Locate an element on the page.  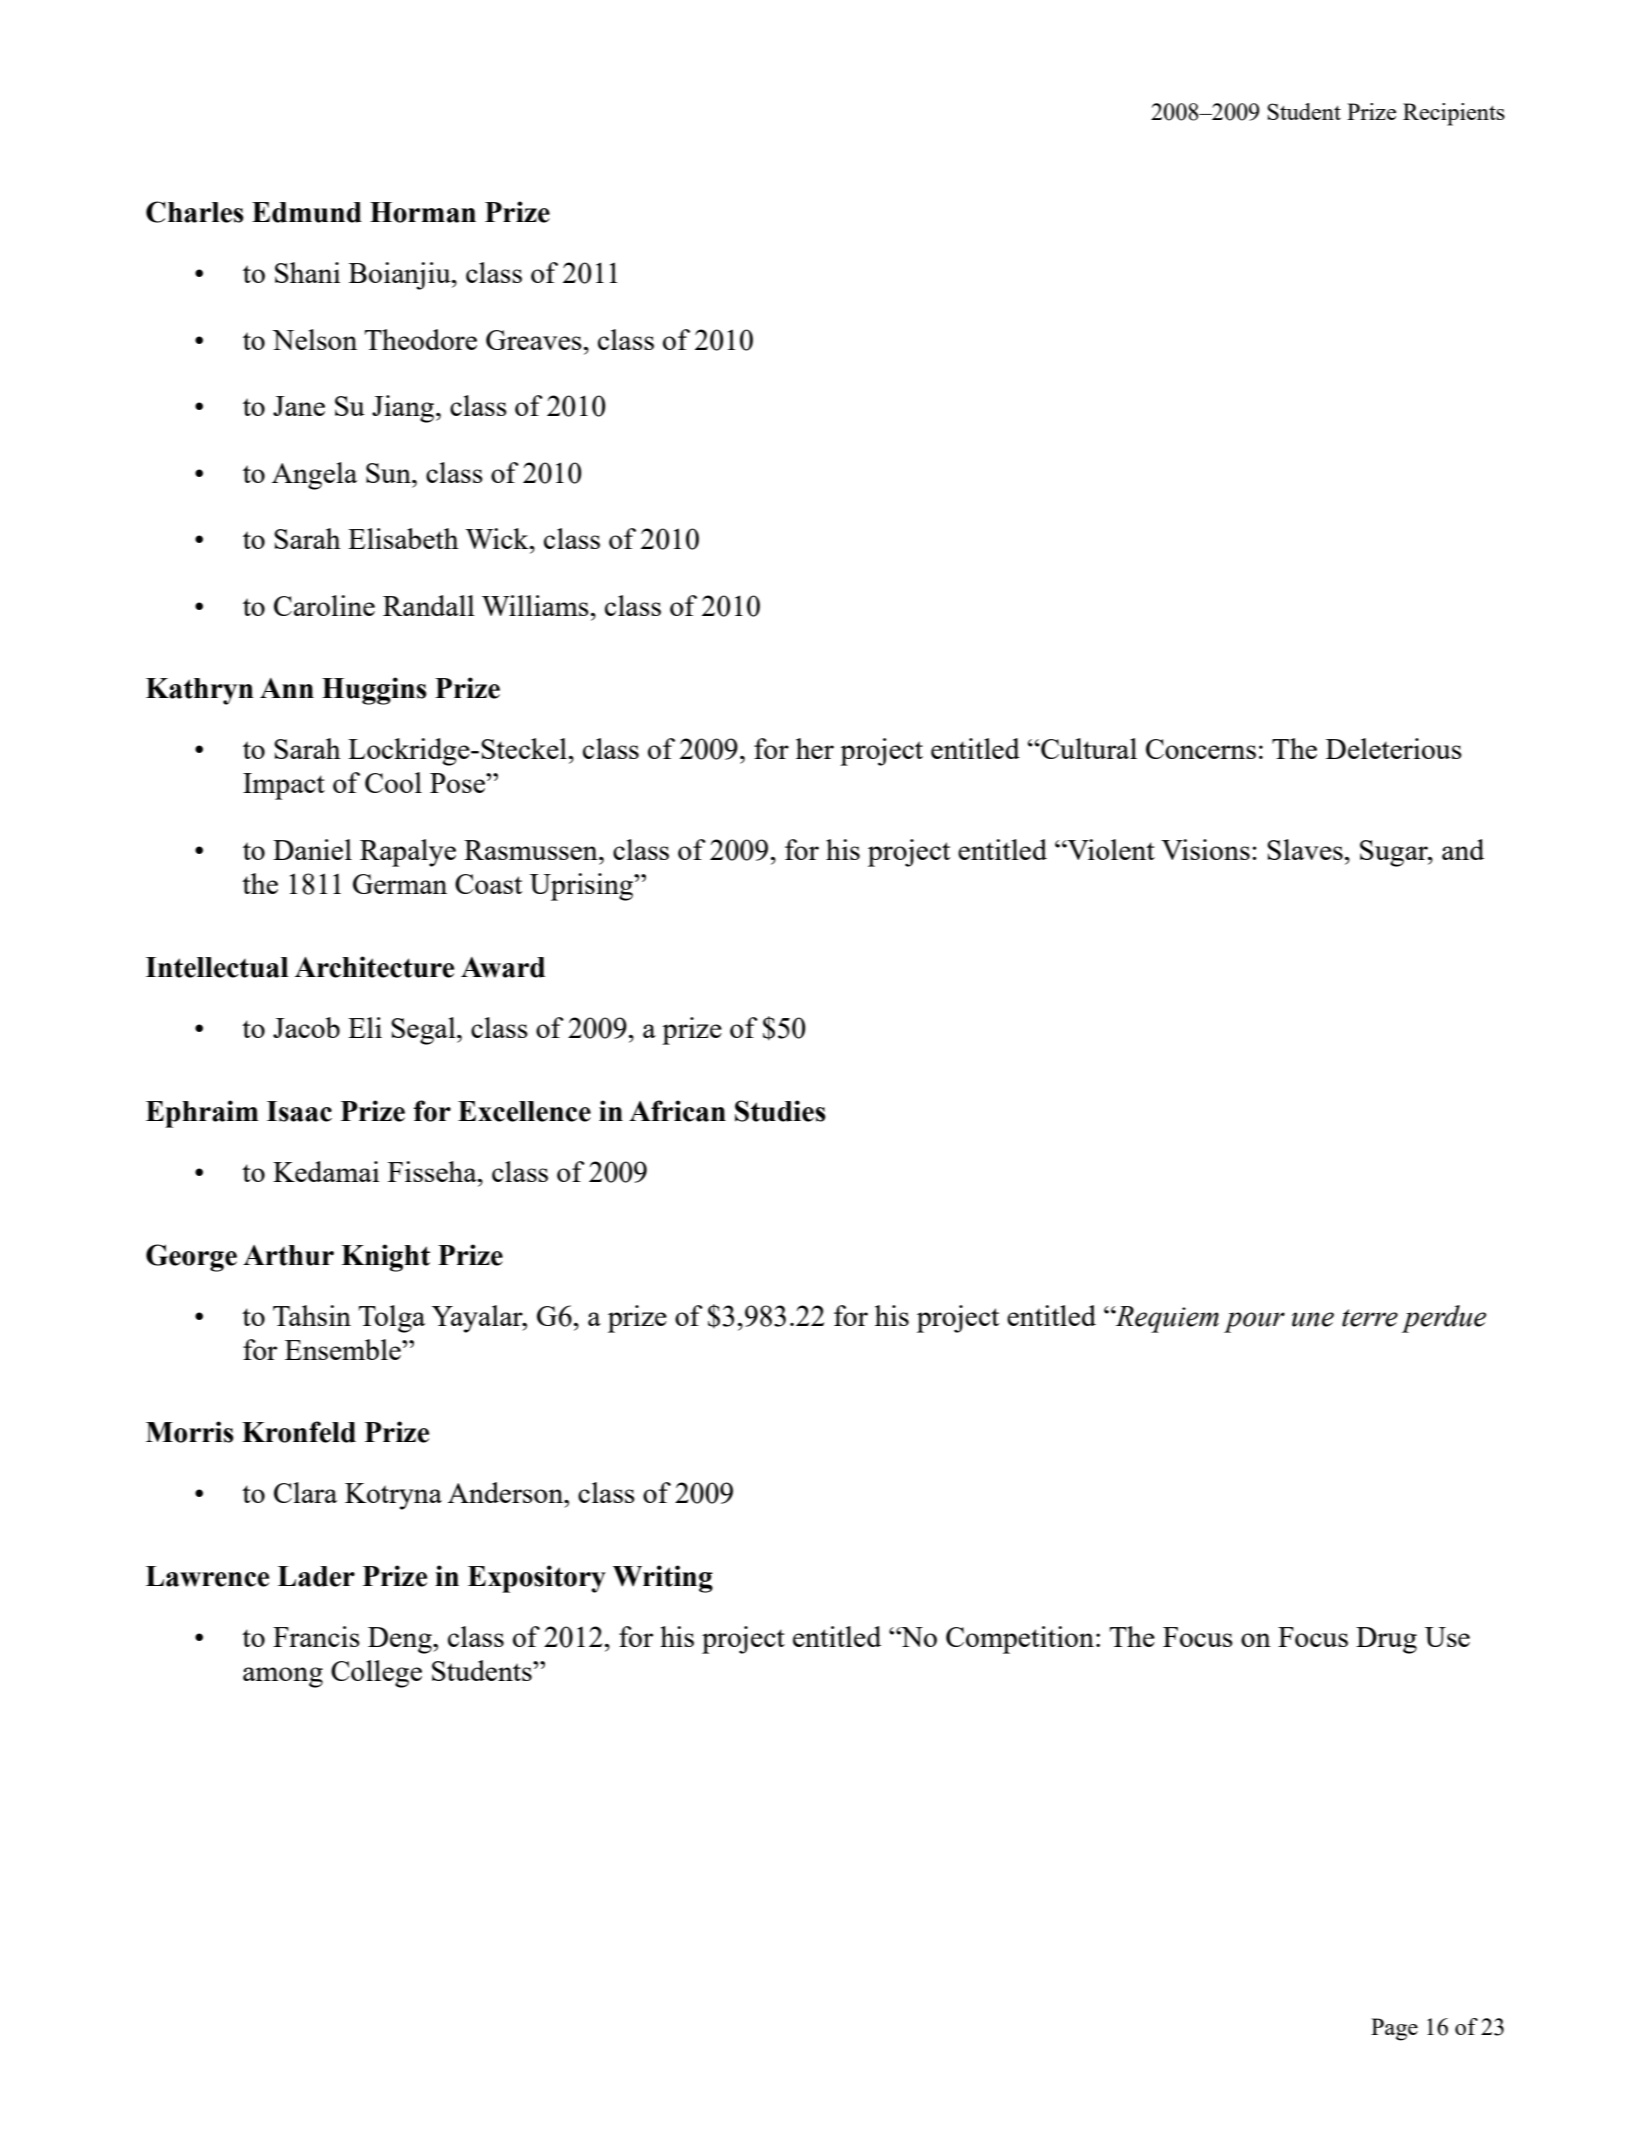
Writing is located at coordinates (663, 1579).
